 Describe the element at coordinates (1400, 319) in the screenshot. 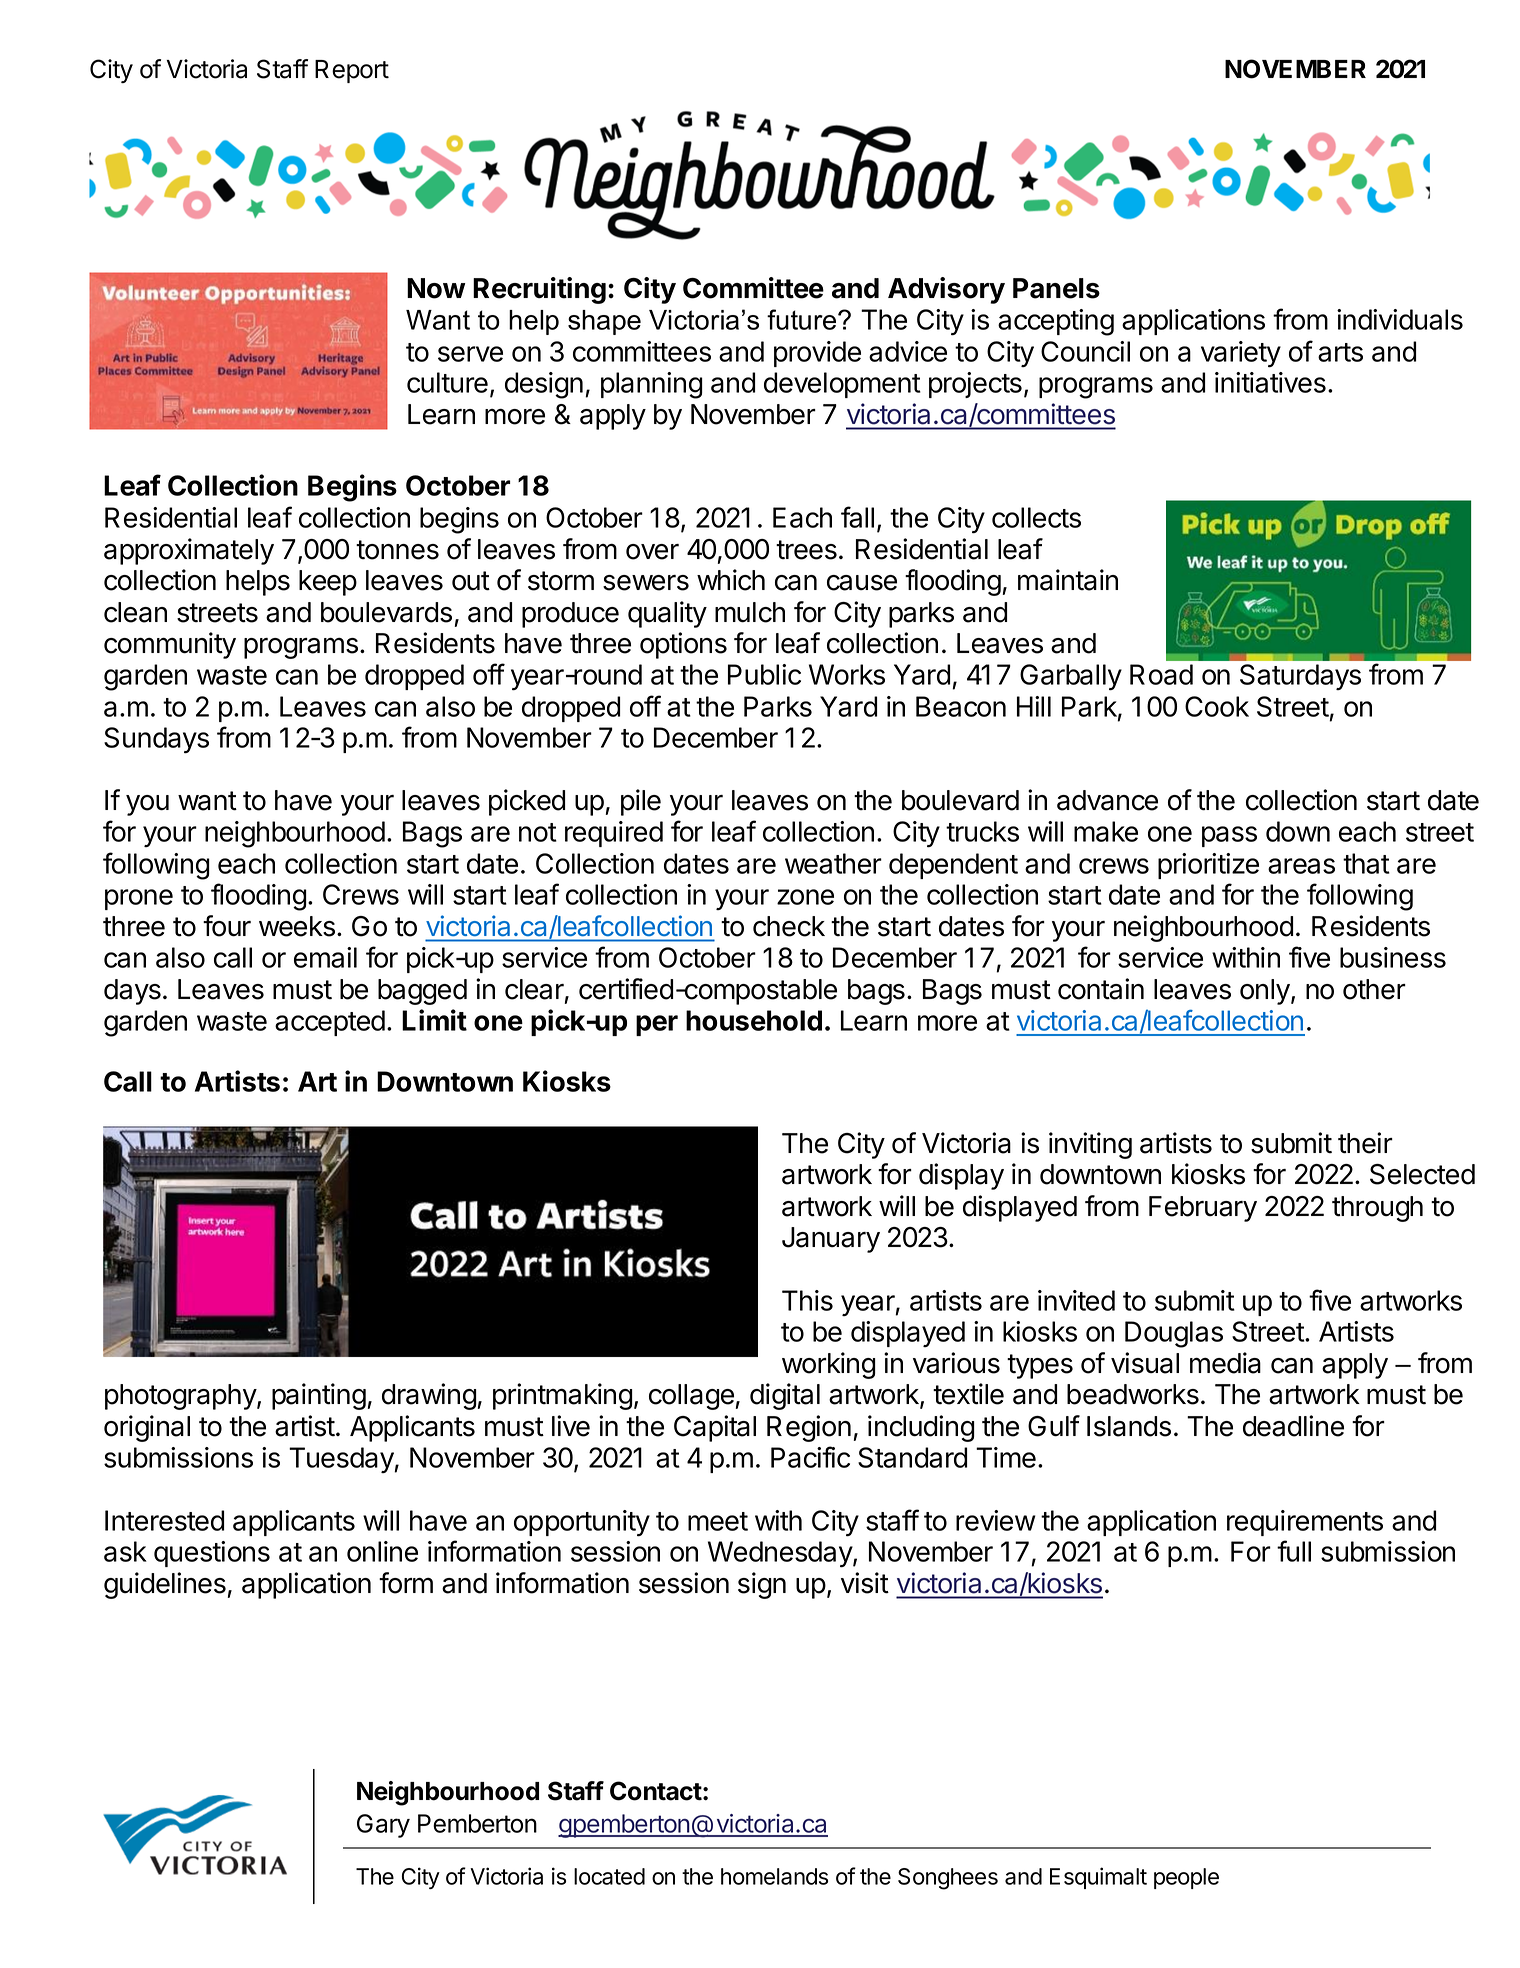

I see `individuals` at that location.
